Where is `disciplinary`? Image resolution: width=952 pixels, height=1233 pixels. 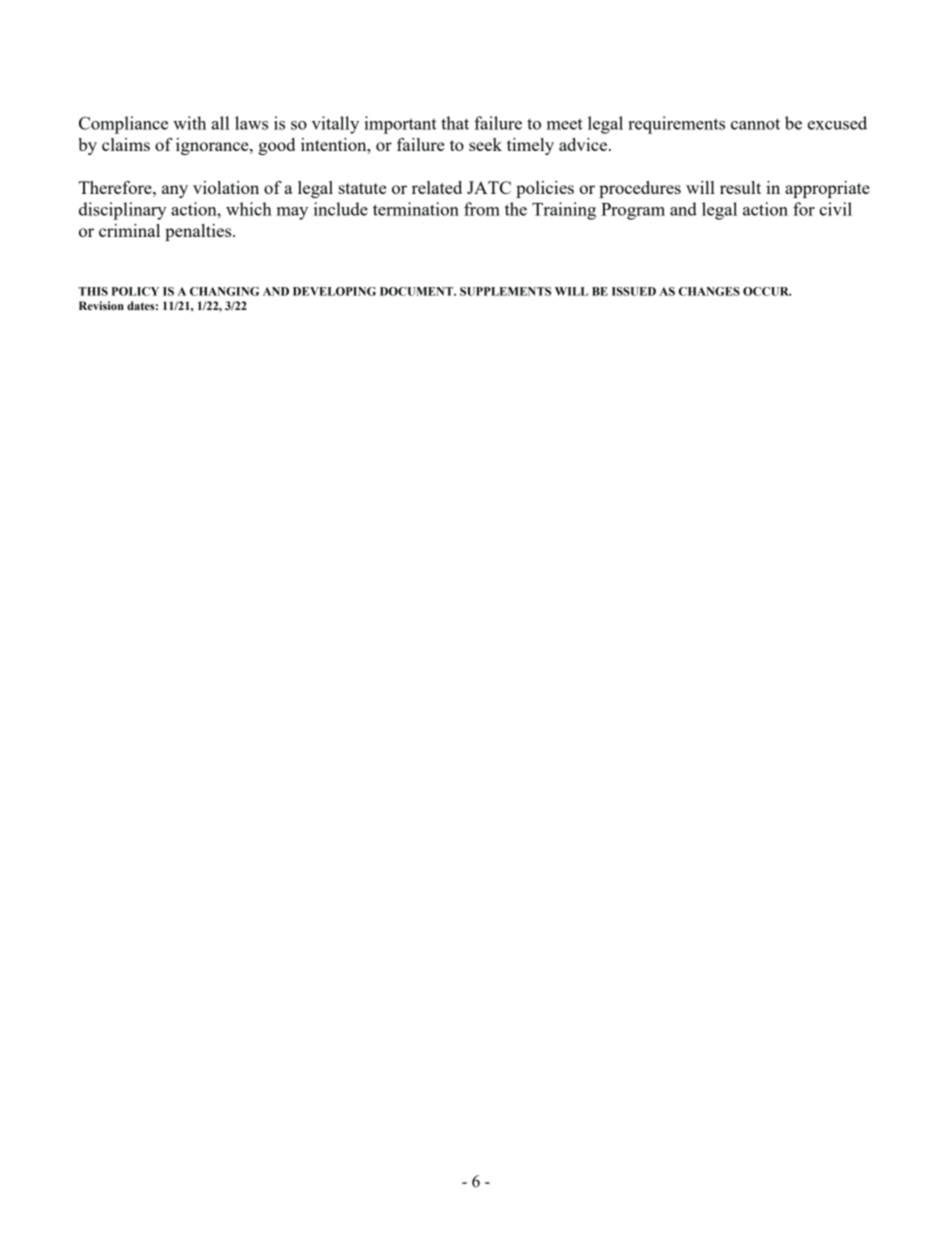
disciplinary is located at coordinates (122, 211).
